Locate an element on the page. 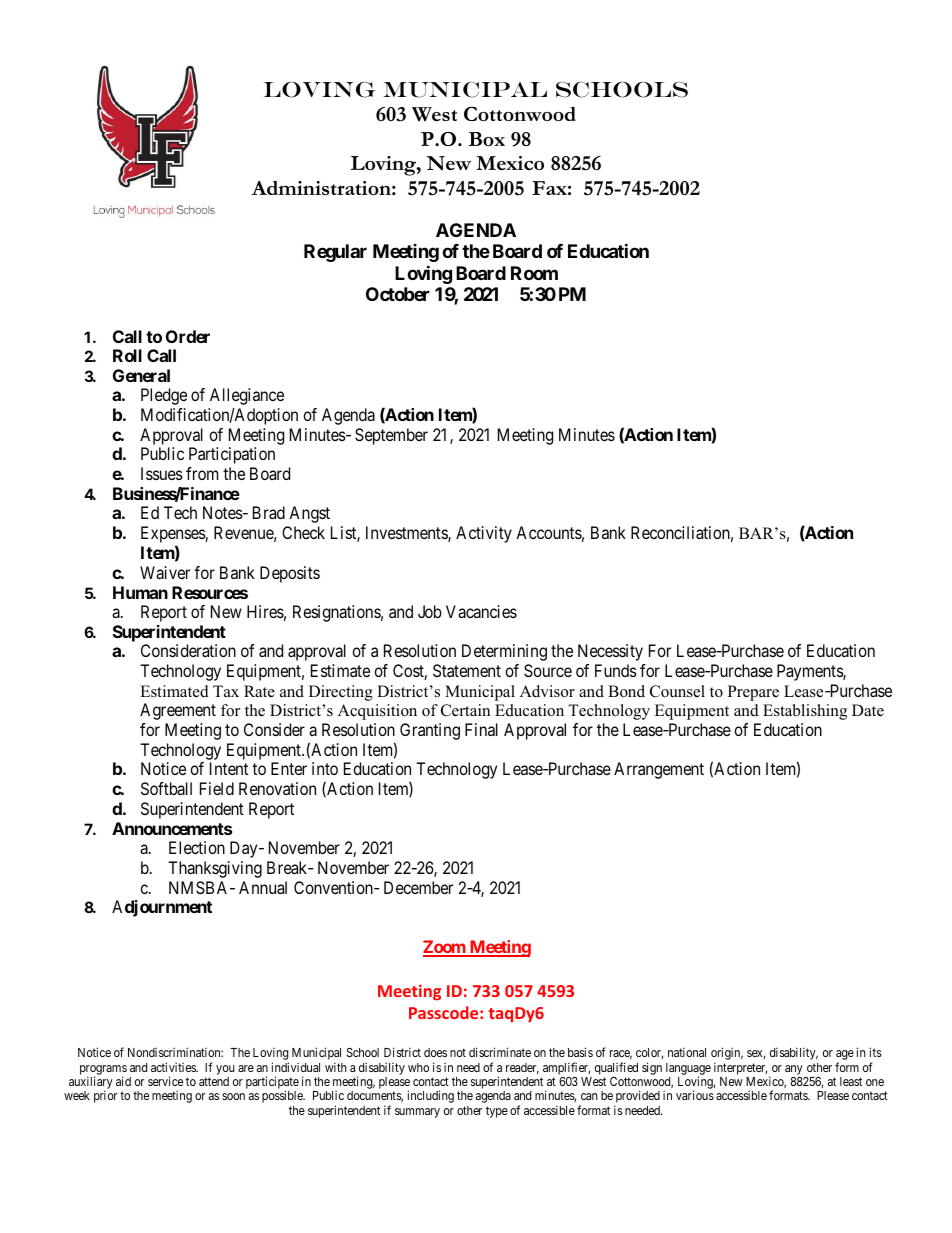  Necessity is located at coordinates (610, 652).
